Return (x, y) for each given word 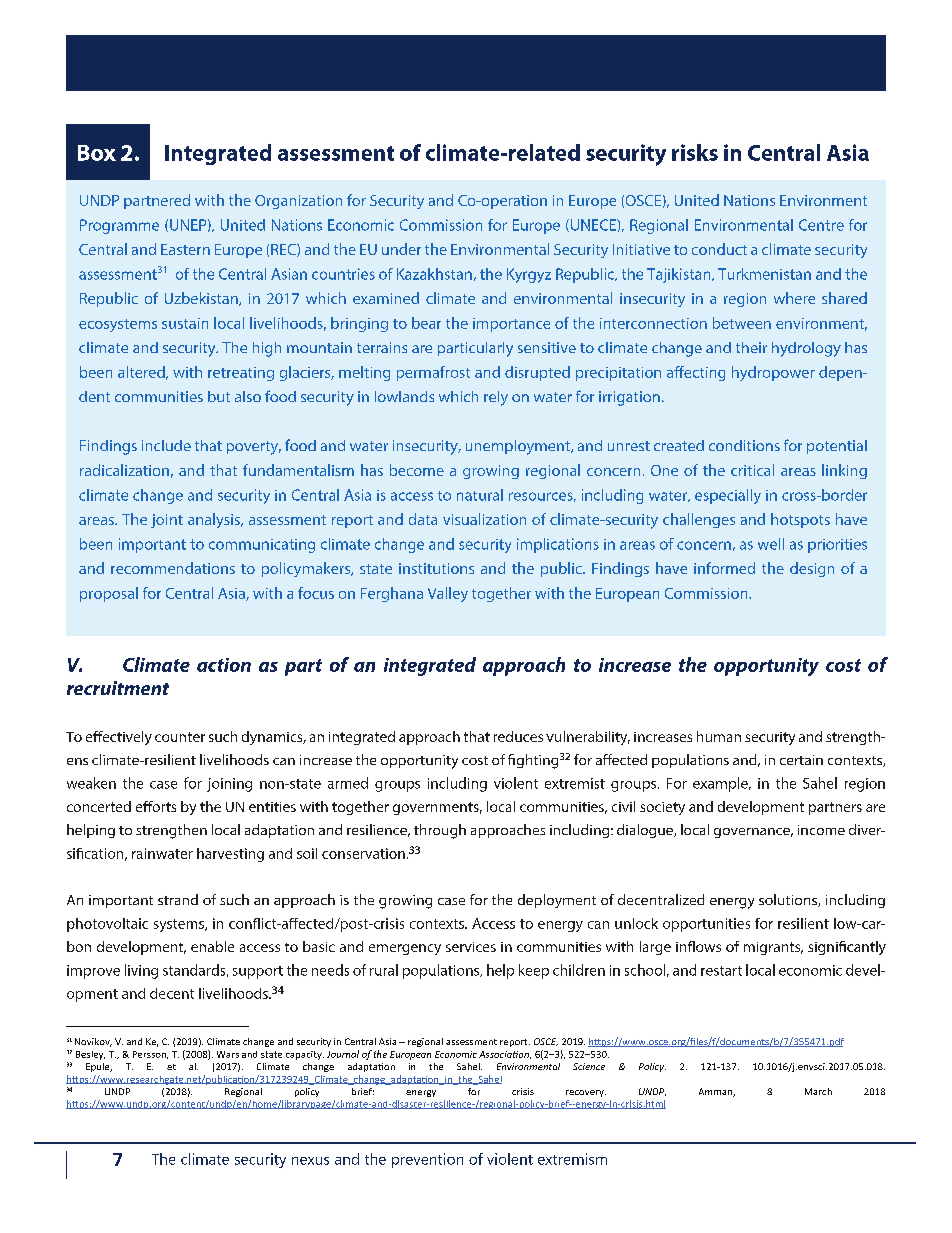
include (166, 445)
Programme (119, 226)
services (471, 947)
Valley (448, 594)
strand (178, 899)
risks (695, 152)
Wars (228, 1054)
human (719, 736)
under (401, 249)
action (224, 665)
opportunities (706, 925)
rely (496, 398)
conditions (744, 445)
